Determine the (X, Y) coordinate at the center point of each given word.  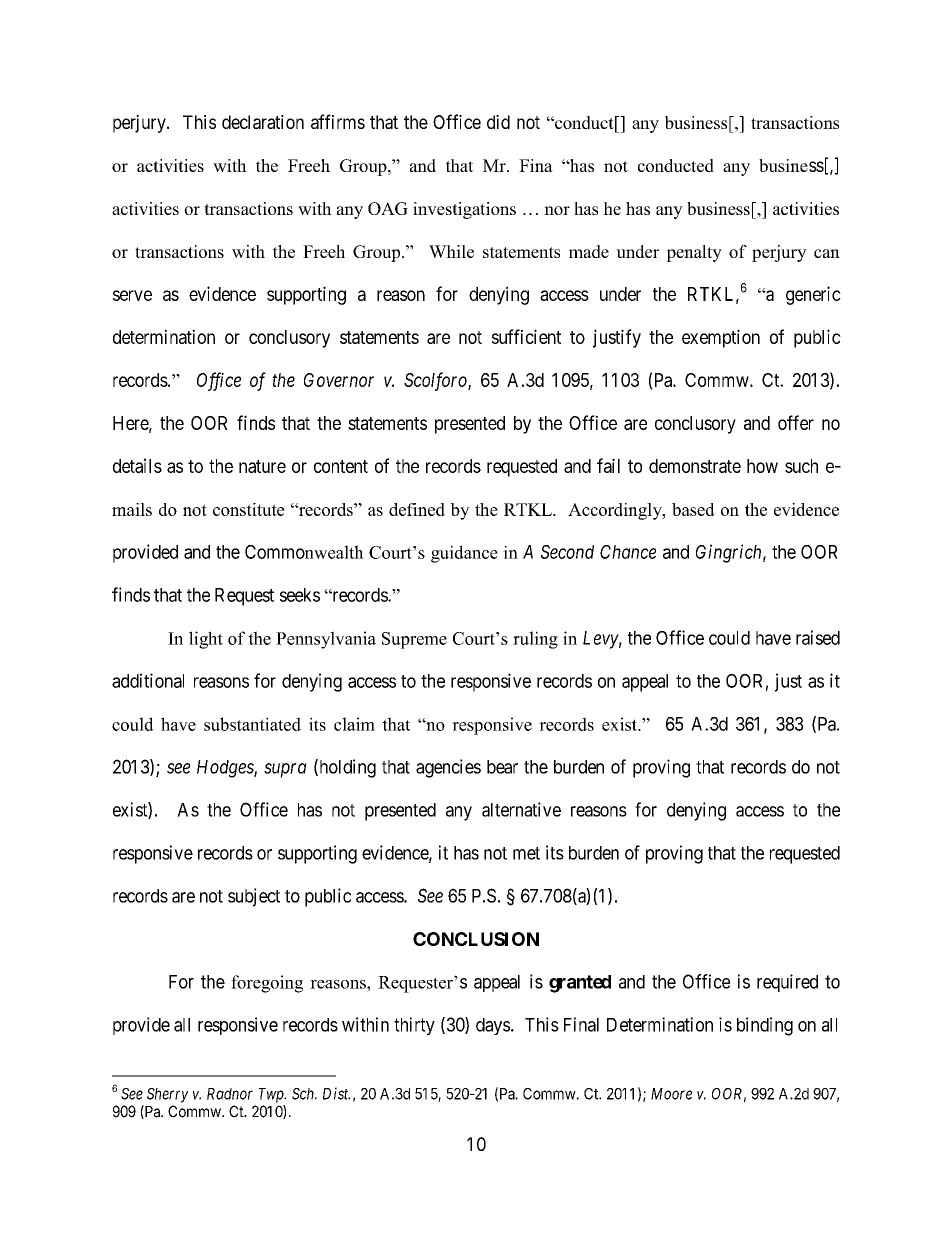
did (498, 122)
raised (818, 637)
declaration (263, 122)
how (762, 466)
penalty (694, 253)
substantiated (252, 724)
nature (262, 466)
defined (417, 509)
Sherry (167, 1095)
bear (502, 767)
